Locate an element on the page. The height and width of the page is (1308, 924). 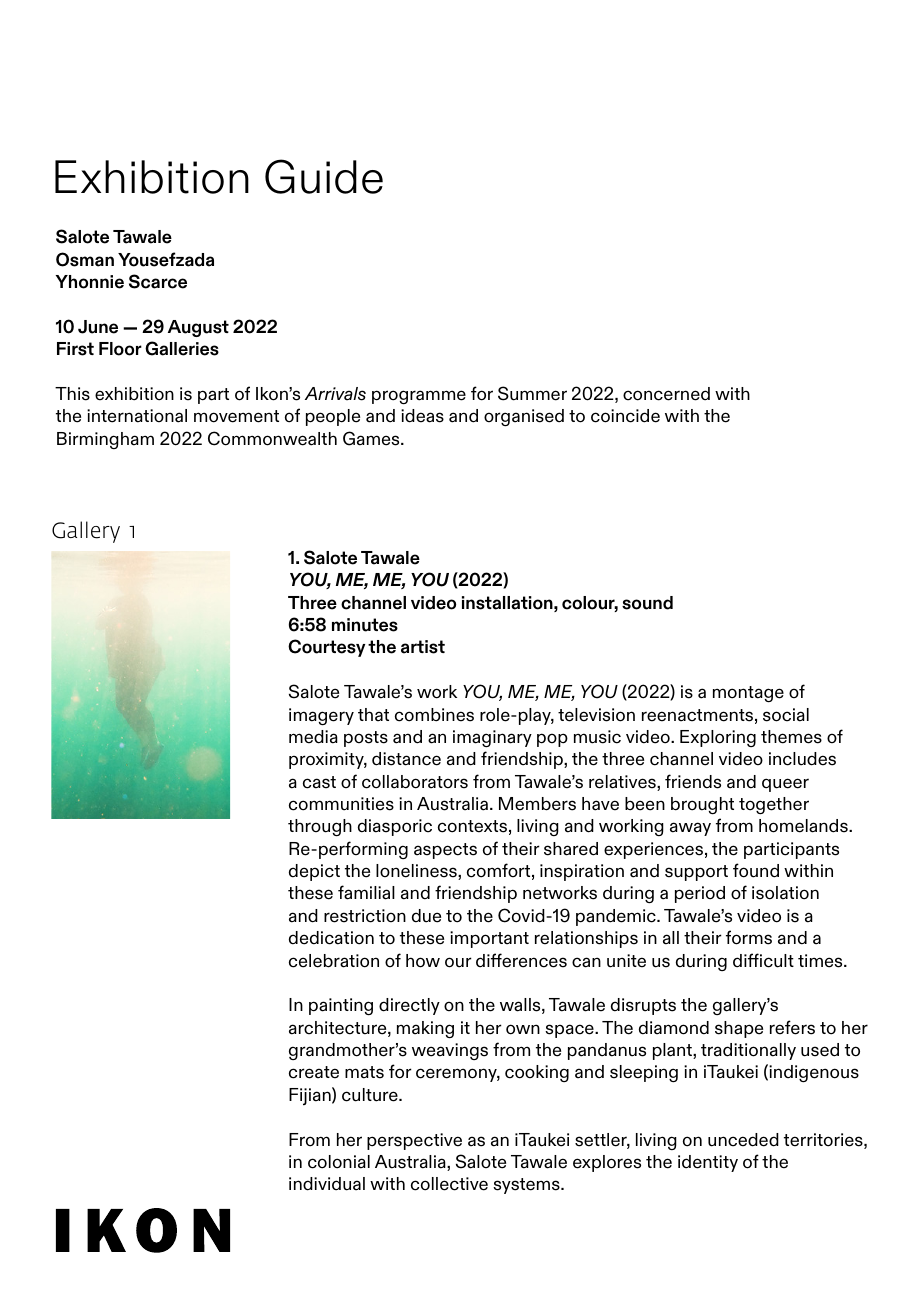
combines is located at coordinates (434, 715).
